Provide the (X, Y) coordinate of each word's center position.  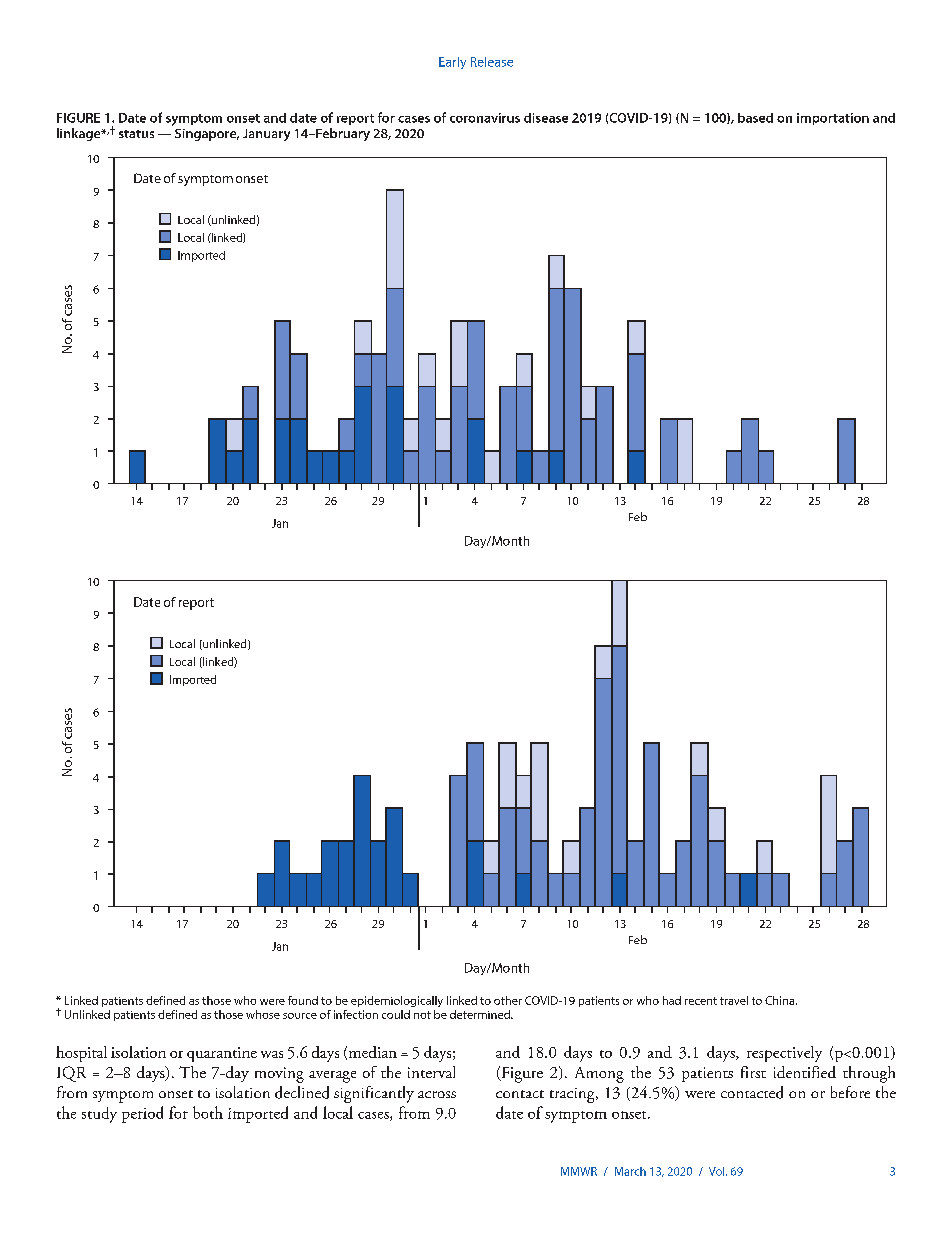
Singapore (207, 135)
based (755, 118)
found (303, 1000)
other (508, 1000)
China (781, 1000)
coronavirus (485, 118)
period (142, 1114)
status (136, 134)
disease (546, 118)
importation (833, 119)
